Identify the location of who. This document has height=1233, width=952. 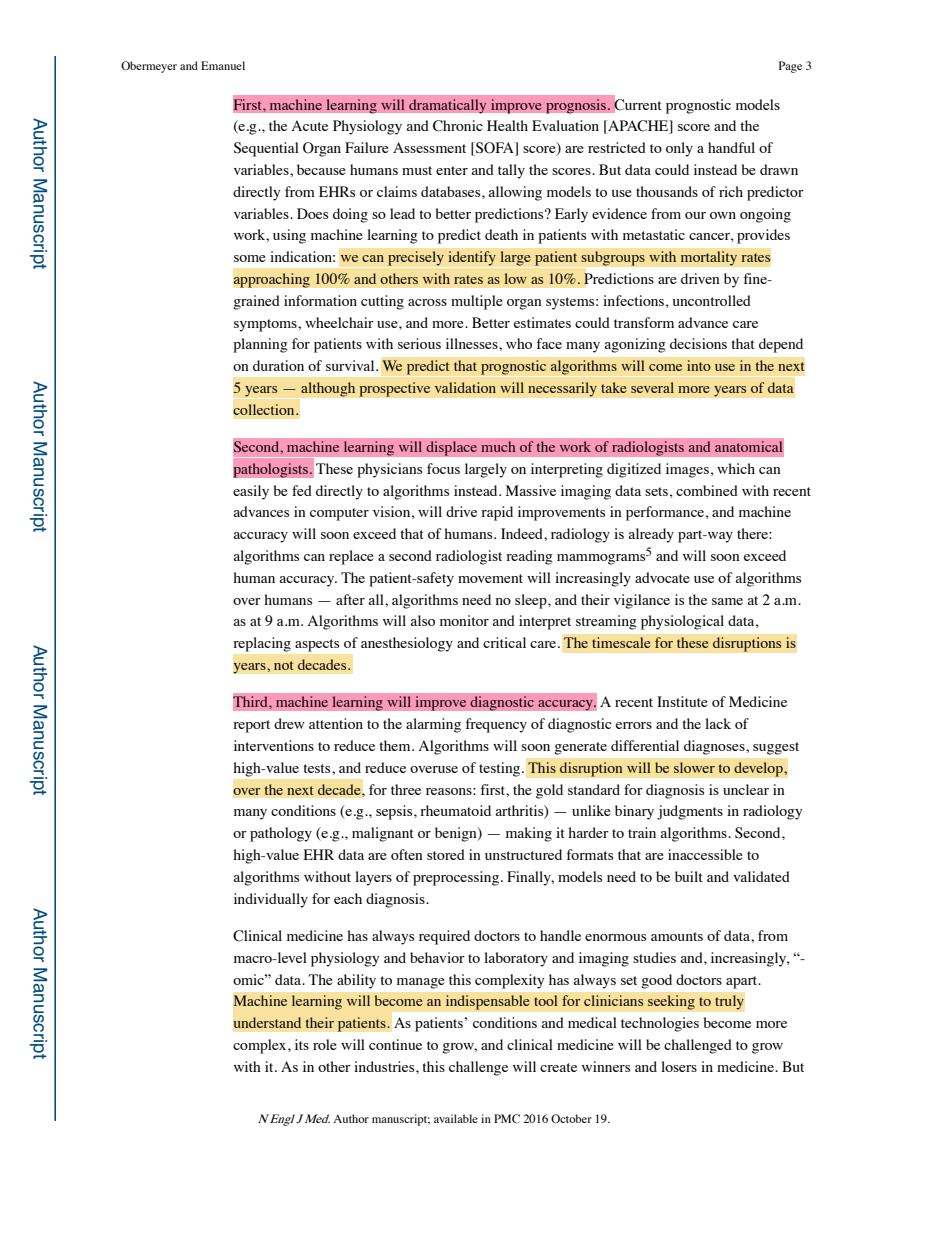
(519, 343).
